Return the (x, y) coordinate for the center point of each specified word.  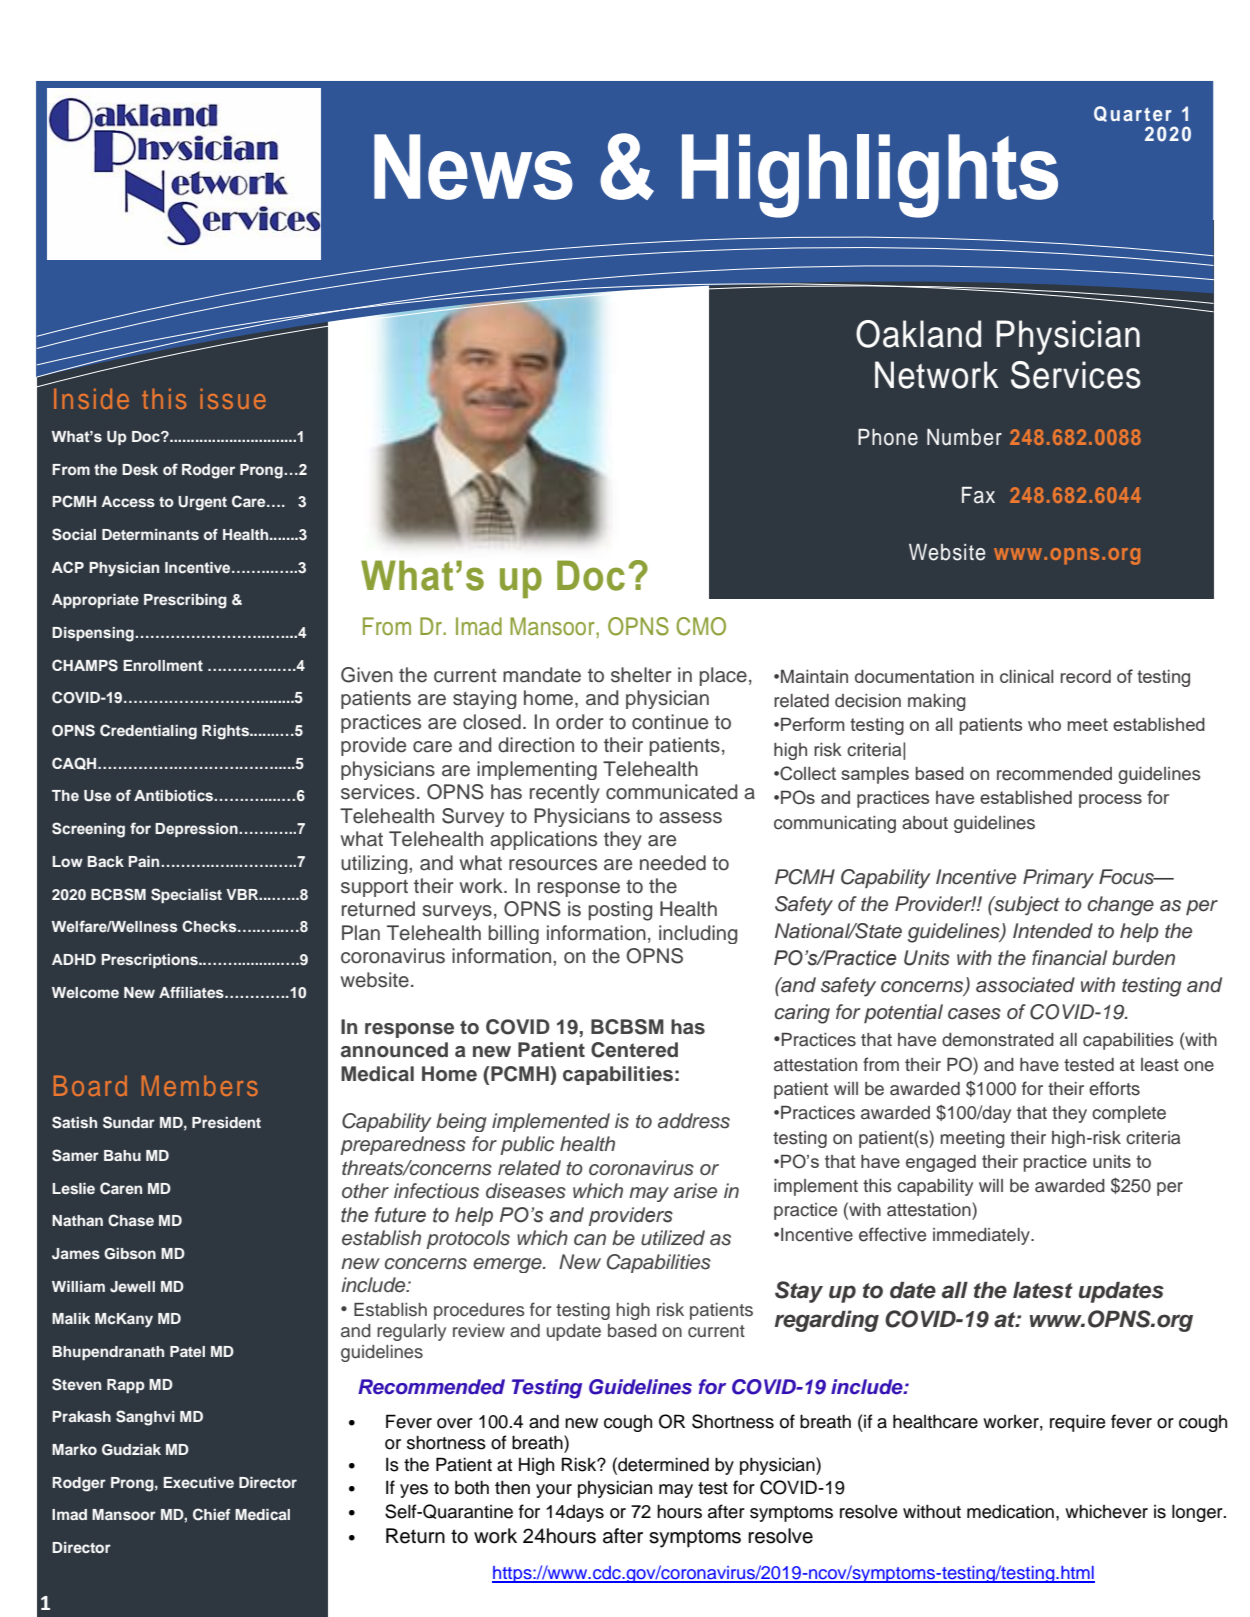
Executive (198, 1482)
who (1044, 724)
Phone (888, 437)
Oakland (918, 334)
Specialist (186, 895)
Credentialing (148, 732)
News (473, 167)
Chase (131, 1220)
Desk (140, 469)
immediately (982, 1236)
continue (670, 722)
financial (1069, 958)
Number (964, 437)
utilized (673, 1238)
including (698, 934)
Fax (978, 495)
